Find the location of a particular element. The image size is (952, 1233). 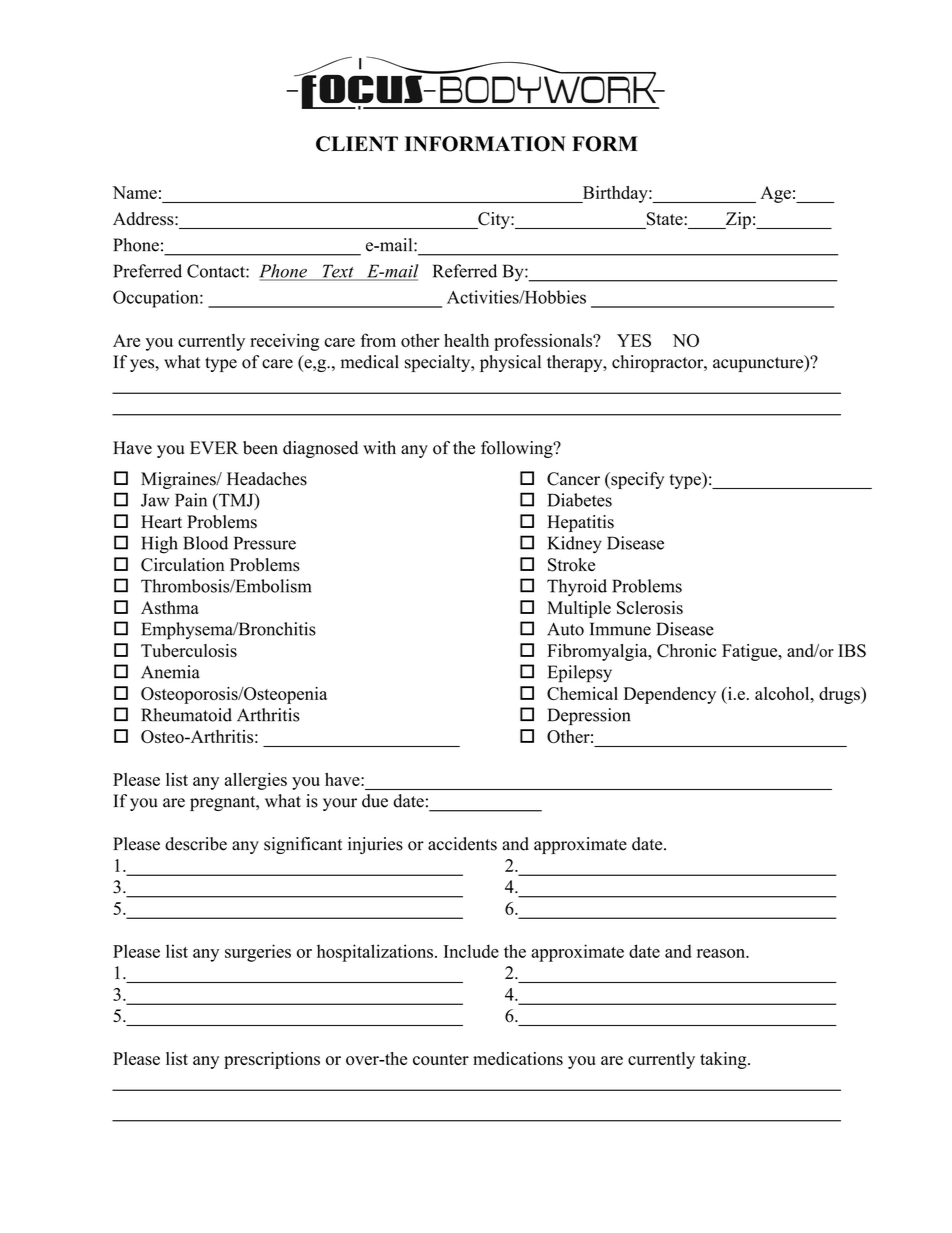

acupuncture is located at coordinates (759, 363).
